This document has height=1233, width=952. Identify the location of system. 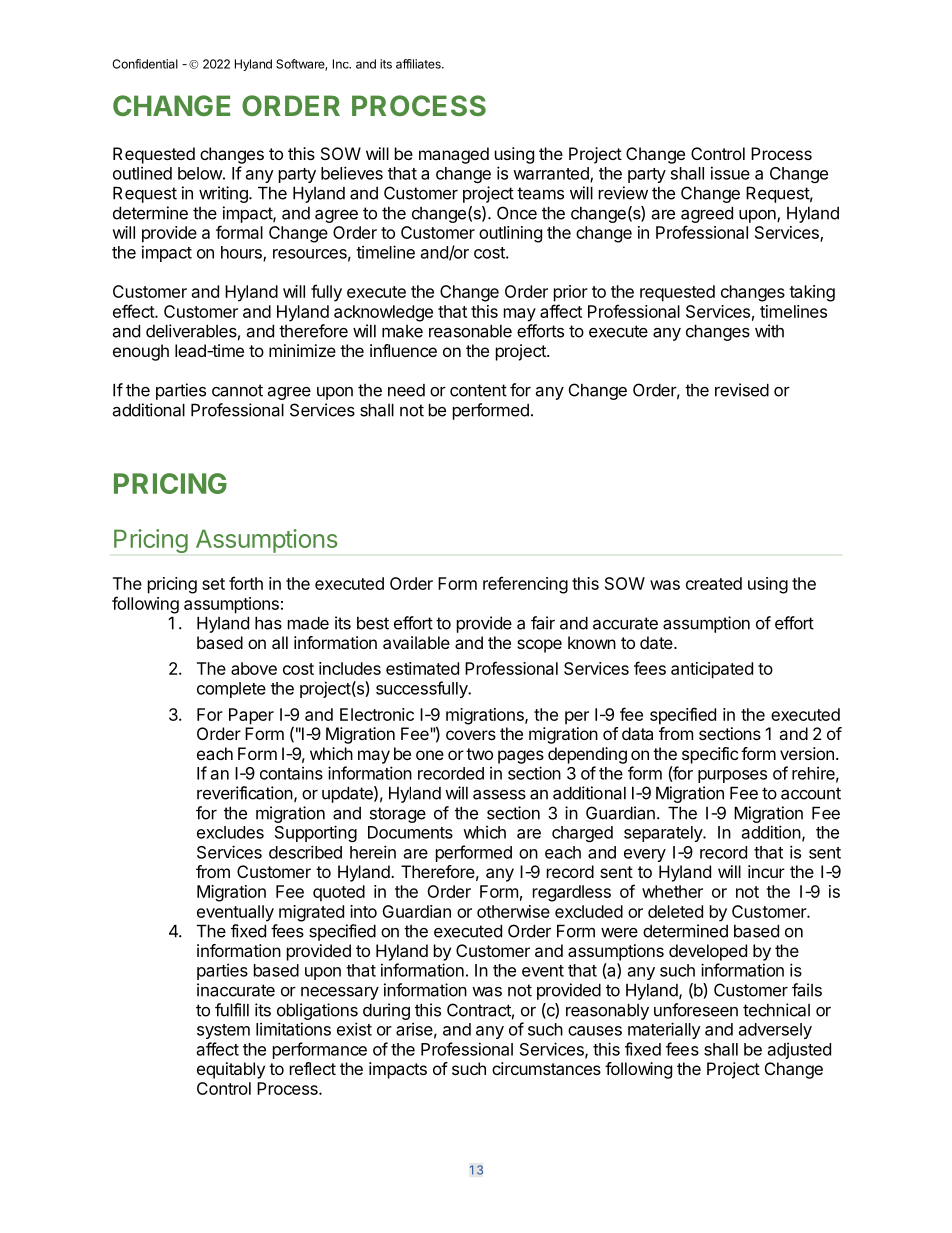
(223, 1031).
